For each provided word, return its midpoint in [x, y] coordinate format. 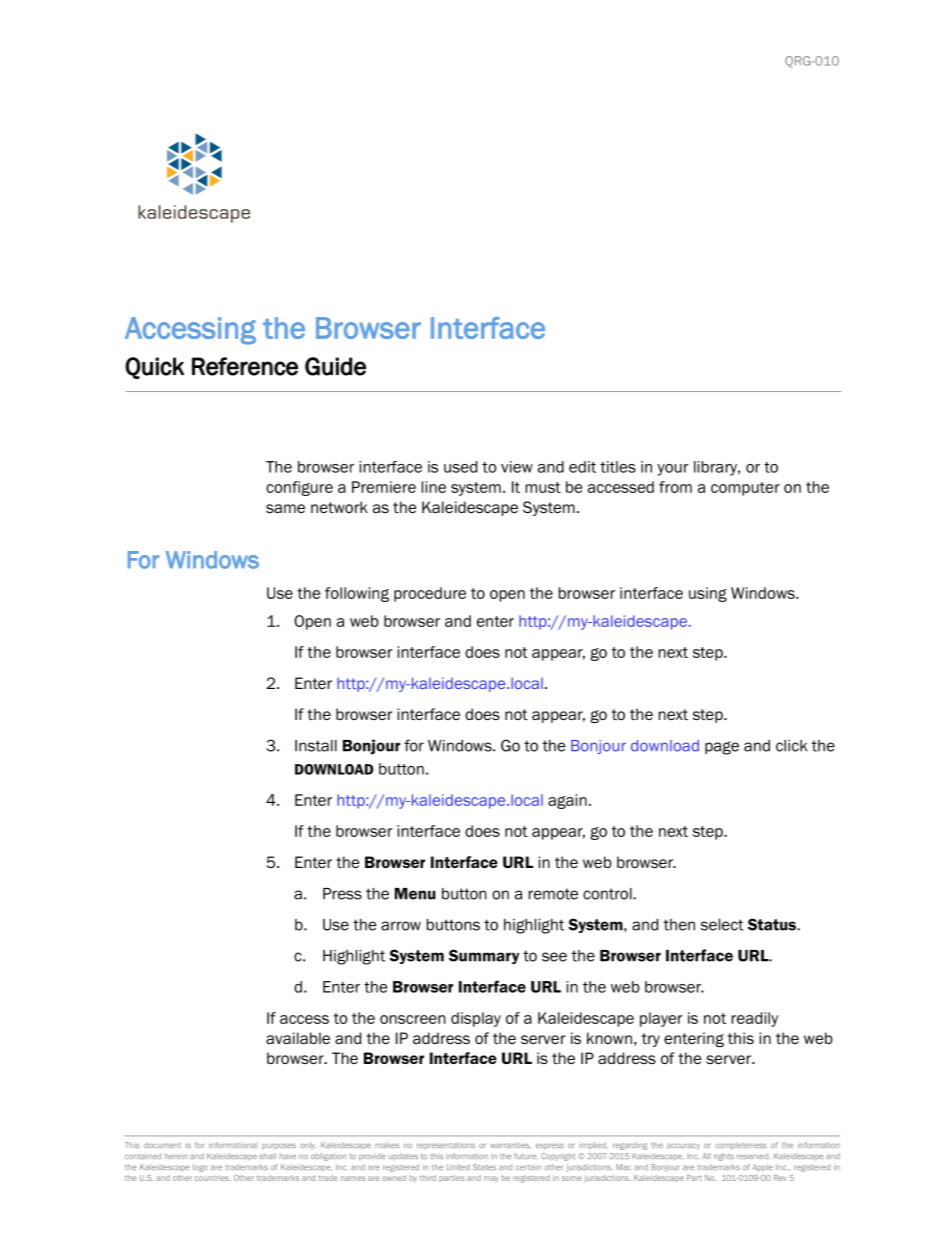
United [458, 1167]
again [567, 801]
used [460, 467]
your [673, 470]
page [722, 748]
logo [200, 1168]
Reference [245, 366]
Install [316, 746]
